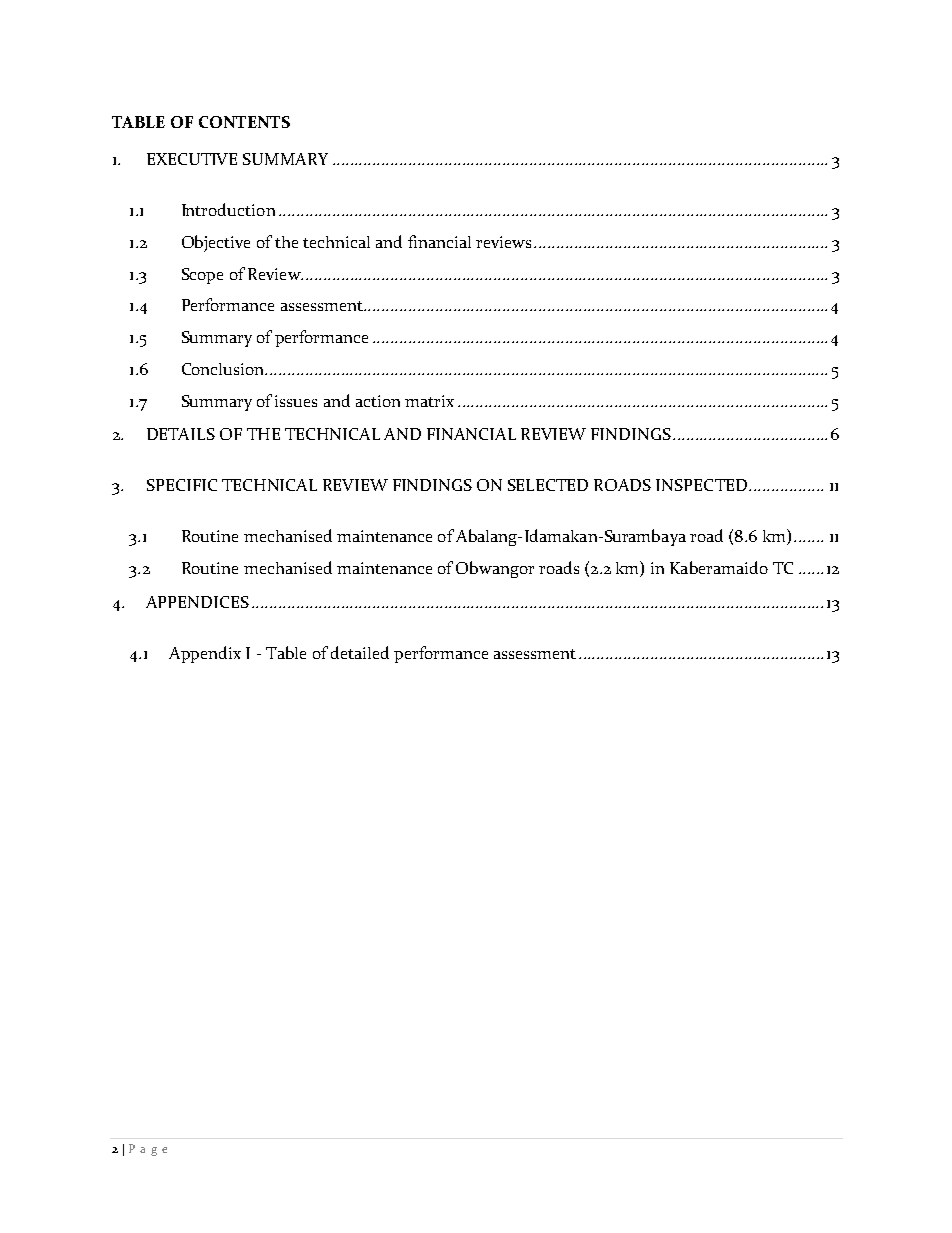  What do you see at coordinates (244, 122) in the page?
I see `CONTENTS` at bounding box center [244, 122].
